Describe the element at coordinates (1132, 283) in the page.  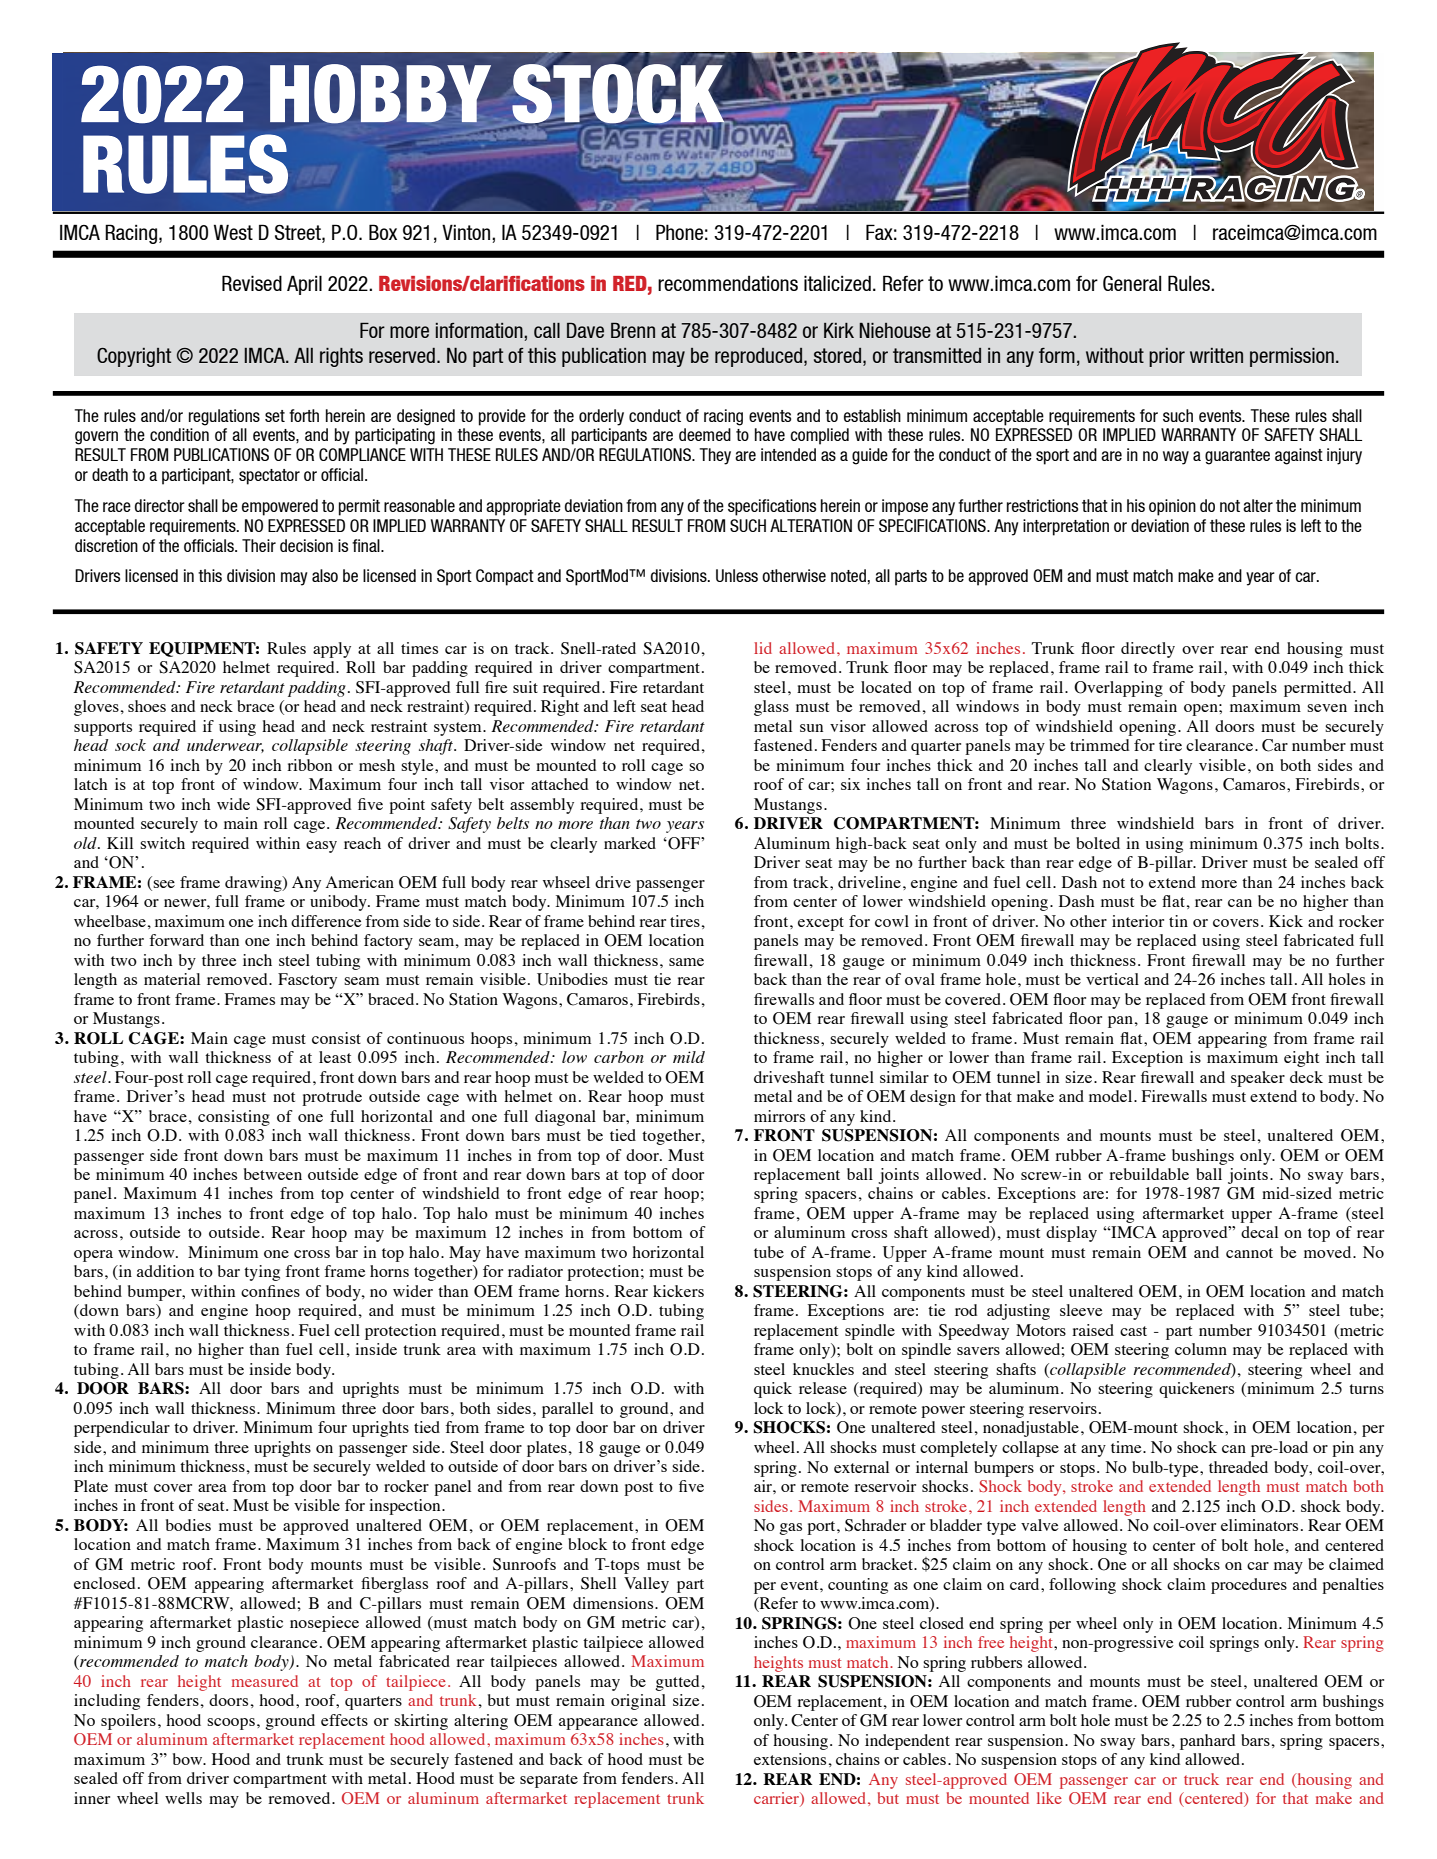
I see `General` at that location.
